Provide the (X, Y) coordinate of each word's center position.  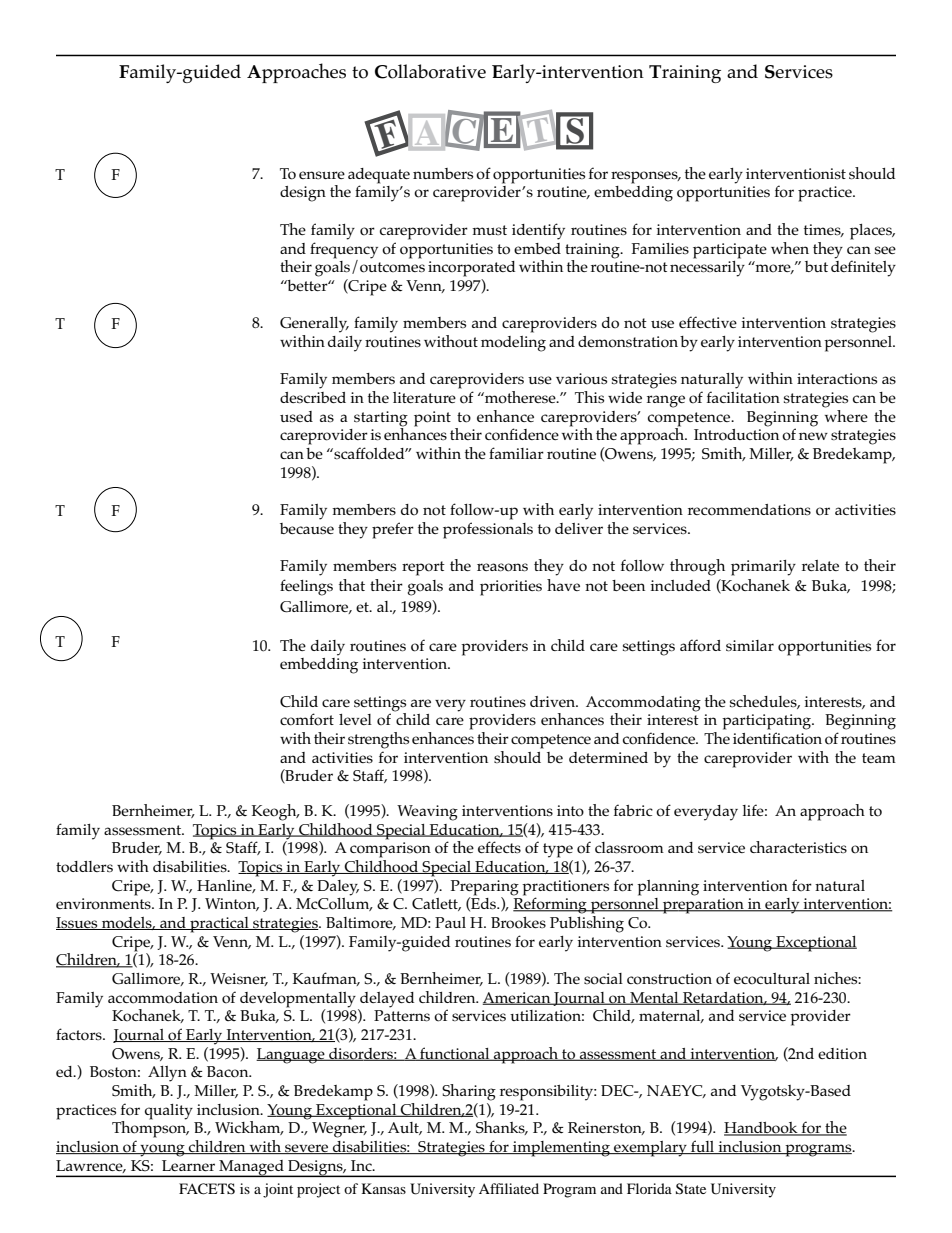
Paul (450, 922)
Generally (314, 325)
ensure (322, 175)
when (790, 248)
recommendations (749, 510)
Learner (188, 1165)
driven (554, 701)
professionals (488, 530)
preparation (703, 906)
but (816, 266)
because (307, 528)
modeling (513, 344)
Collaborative (430, 71)
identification (777, 738)
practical (219, 925)
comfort (307, 719)
